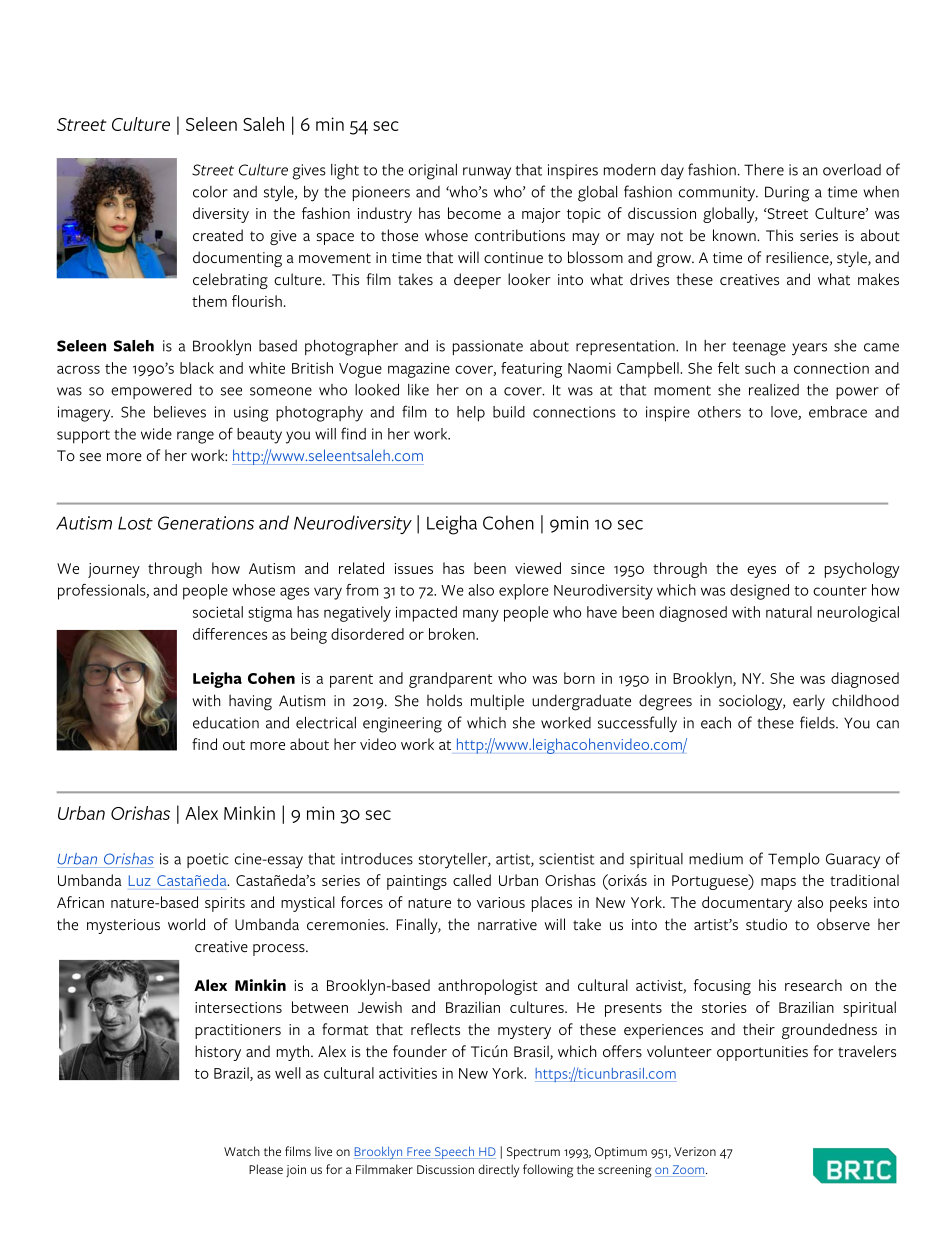 This screenshot has width=952, height=1233. What do you see at coordinates (794, 860) in the screenshot?
I see `Templo` at bounding box center [794, 860].
